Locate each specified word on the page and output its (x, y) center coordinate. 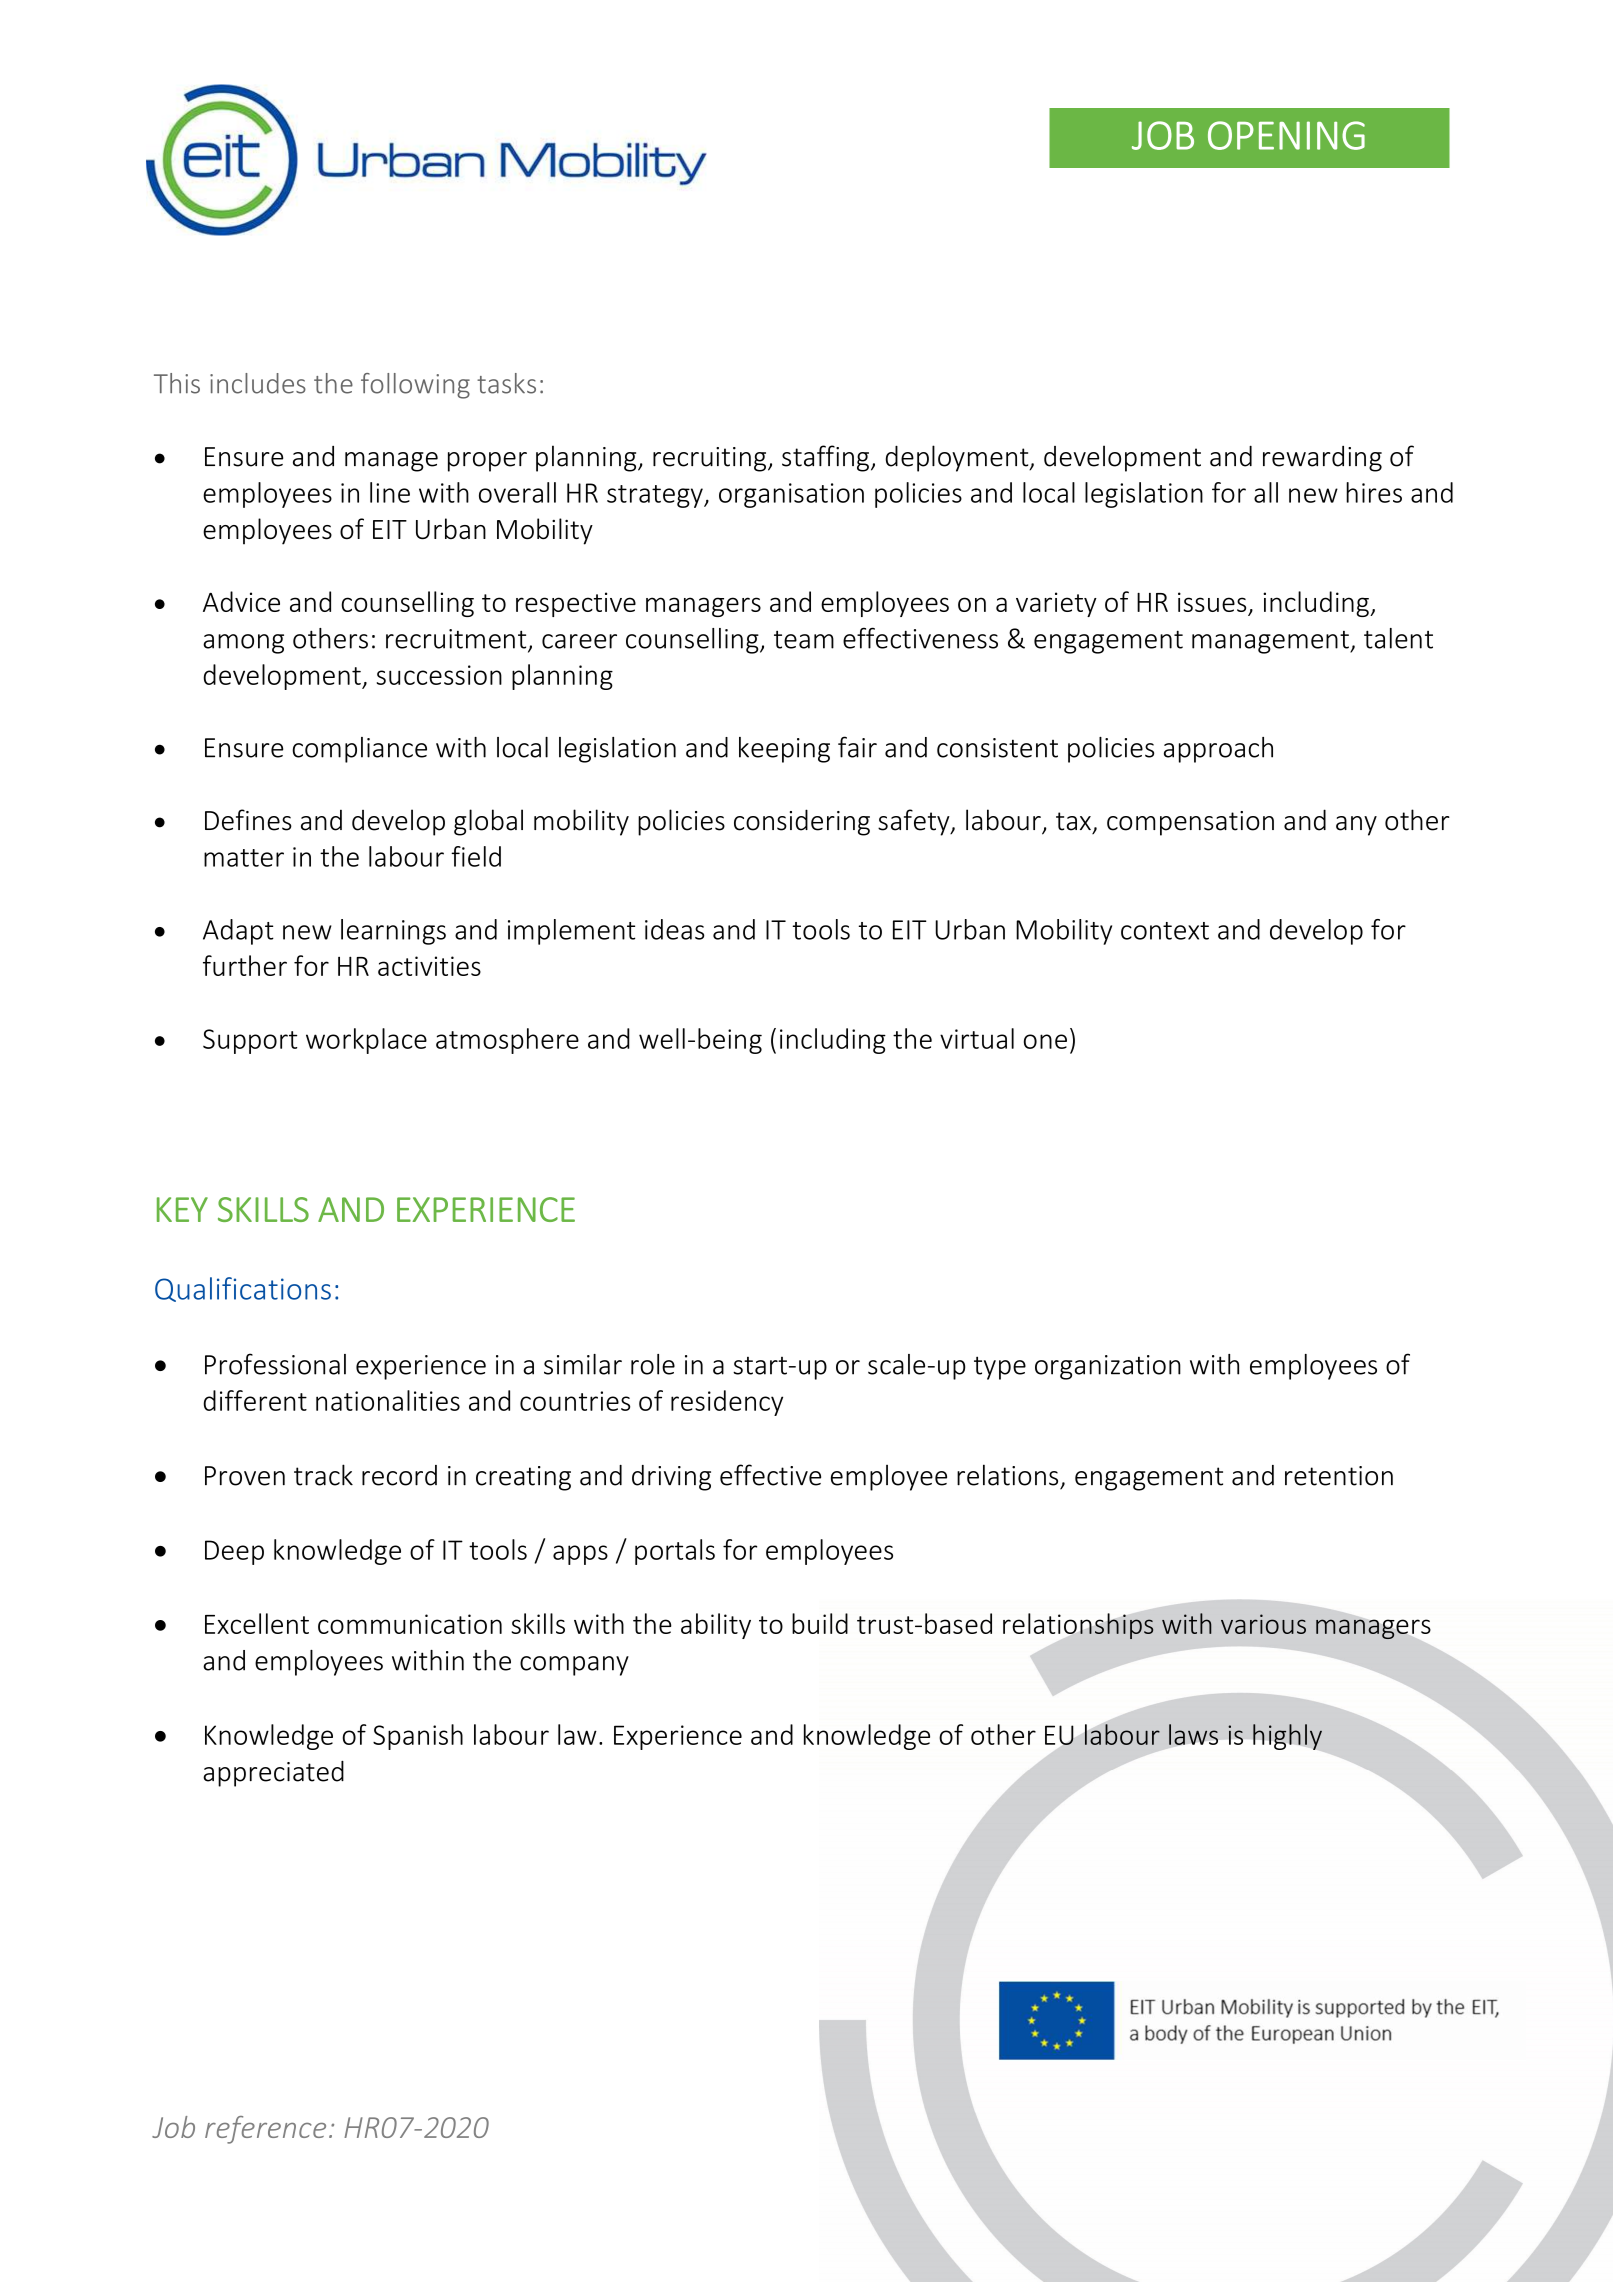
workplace (366, 1041)
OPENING (1286, 135)
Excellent (257, 1623)
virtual (977, 1038)
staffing (825, 458)
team (804, 640)
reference (265, 2130)
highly (1287, 1737)
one (1045, 1041)
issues (1212, 602)
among (243, 644)
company (574, 1666)
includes (258, 383)
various (1263, 1624)
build (820, 1623)
